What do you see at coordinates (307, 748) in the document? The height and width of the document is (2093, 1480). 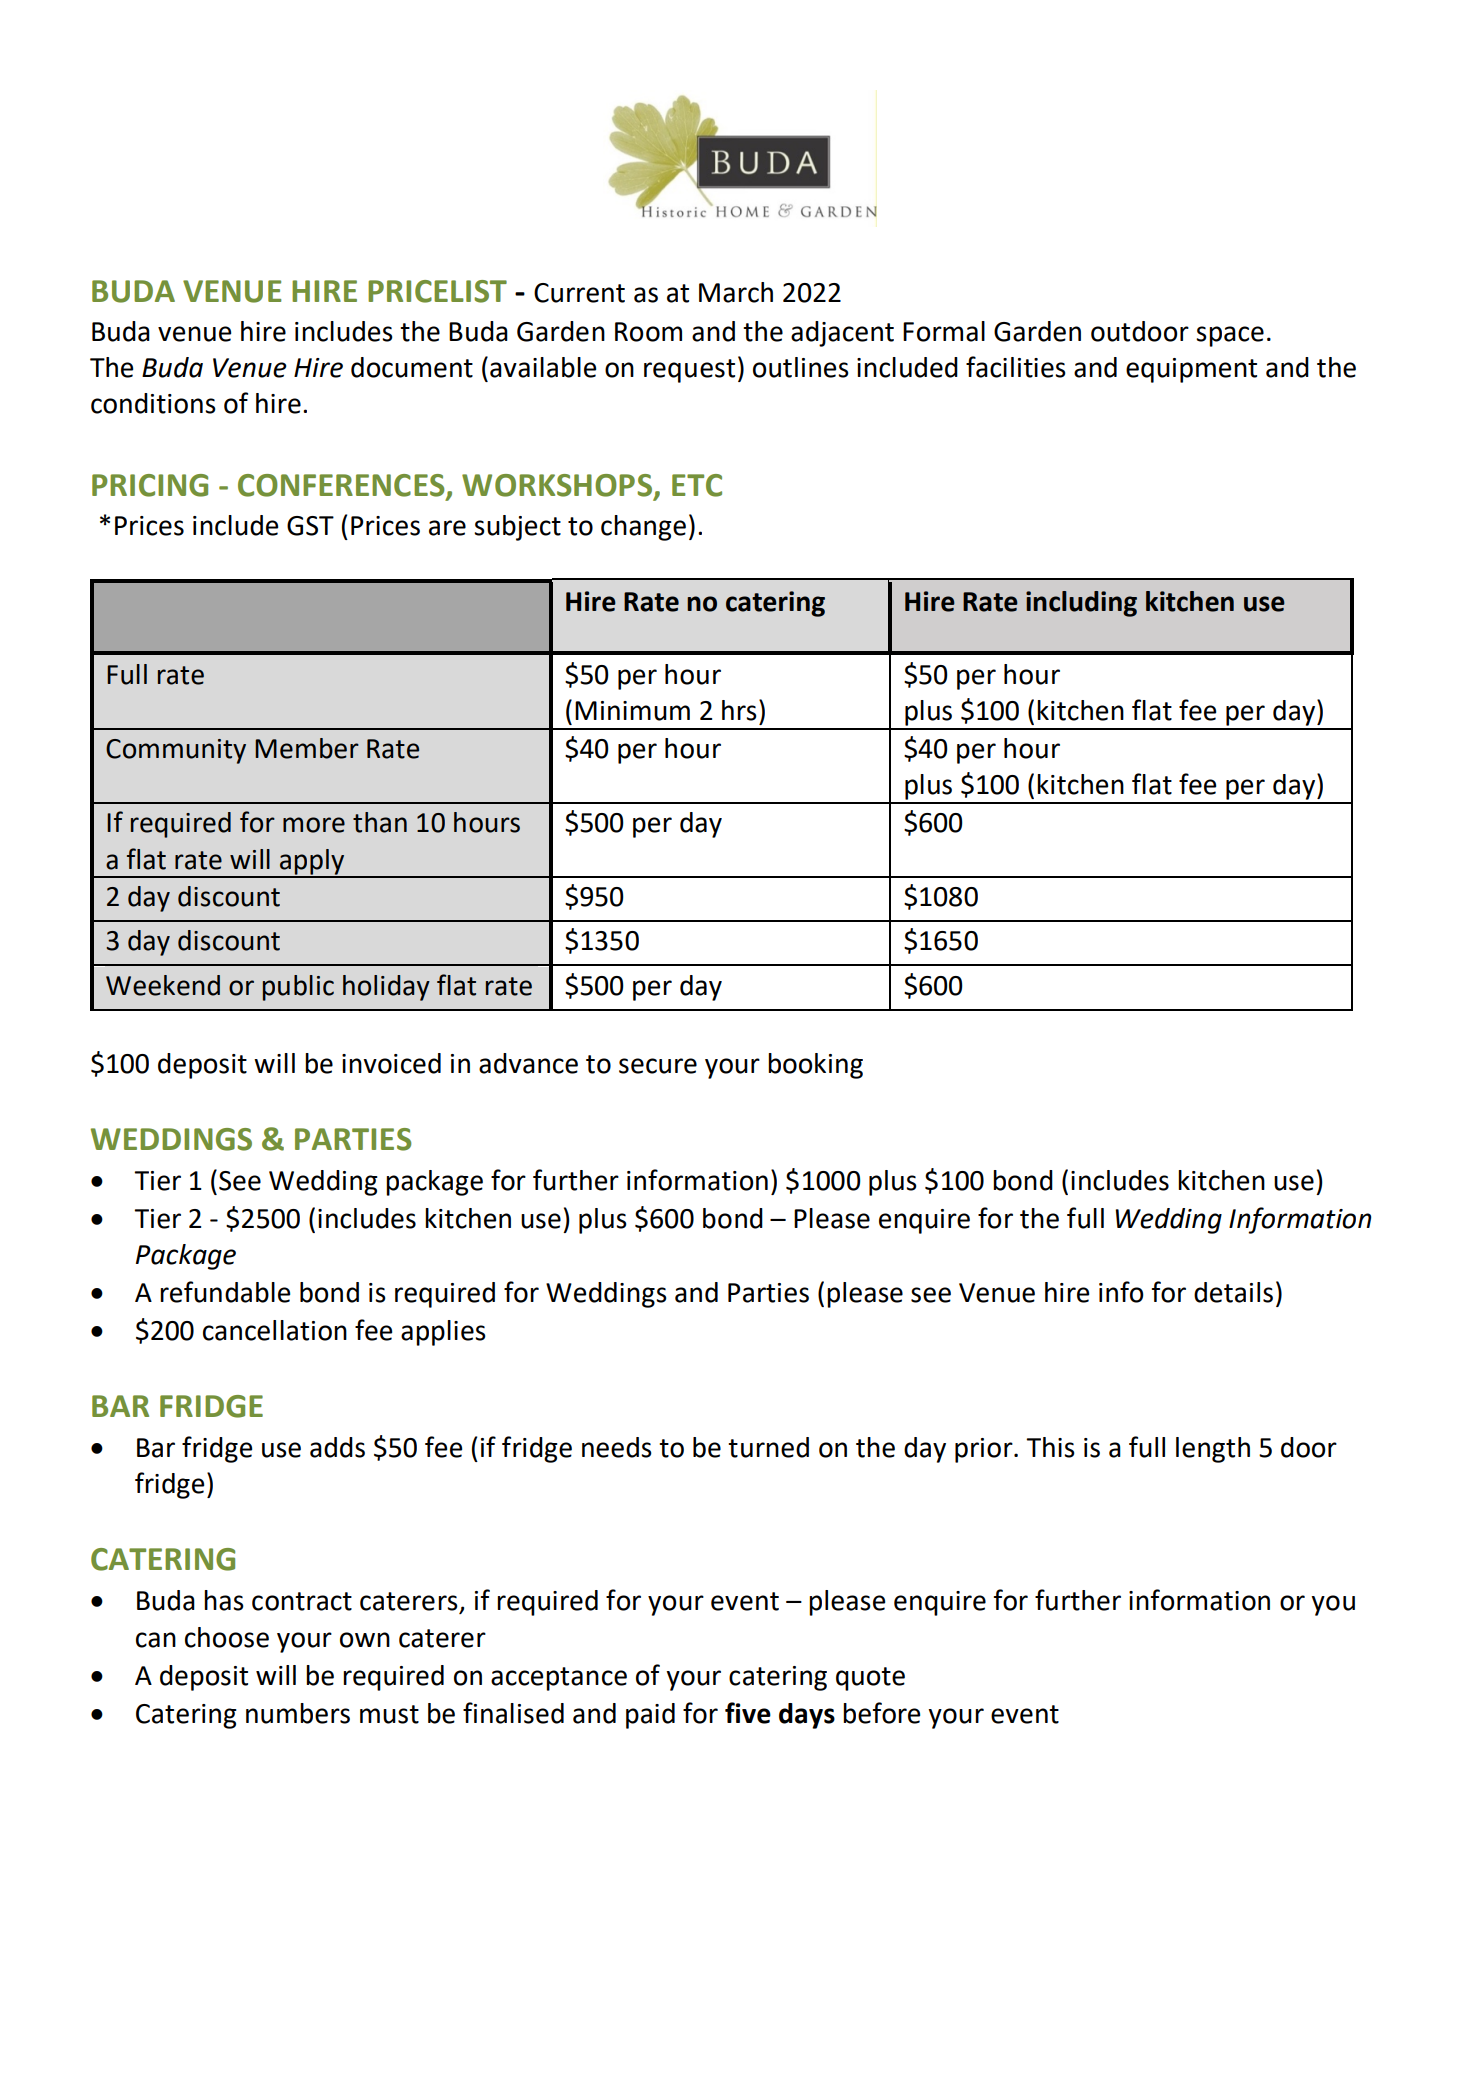 I see `Member` at bounding box center [307, 748].
